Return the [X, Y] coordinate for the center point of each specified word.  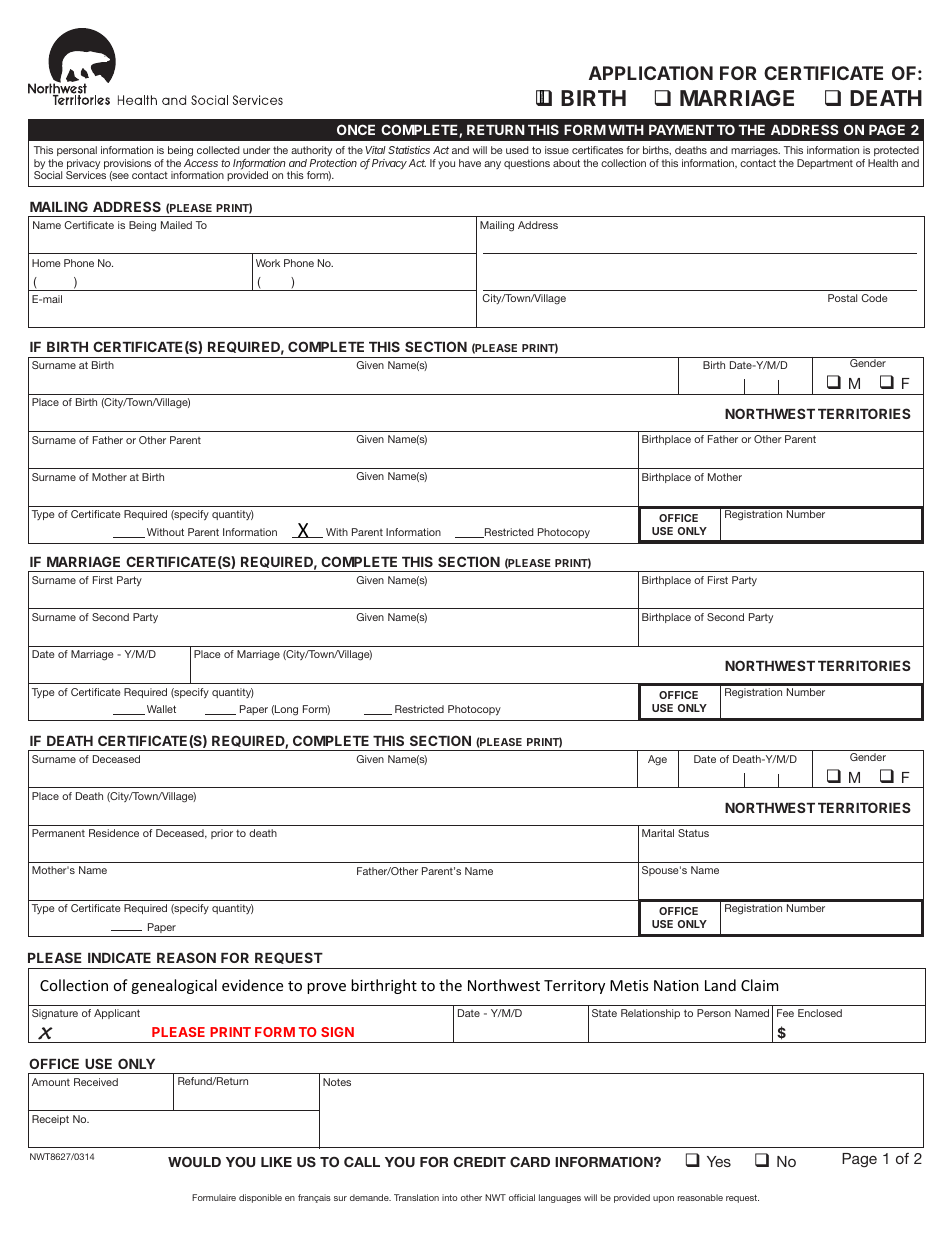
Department [825, 164]
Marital [658, 833]
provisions [127, 165]
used [517, 150]
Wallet [160, 710]
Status [693, 833]
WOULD [194, 1162]
